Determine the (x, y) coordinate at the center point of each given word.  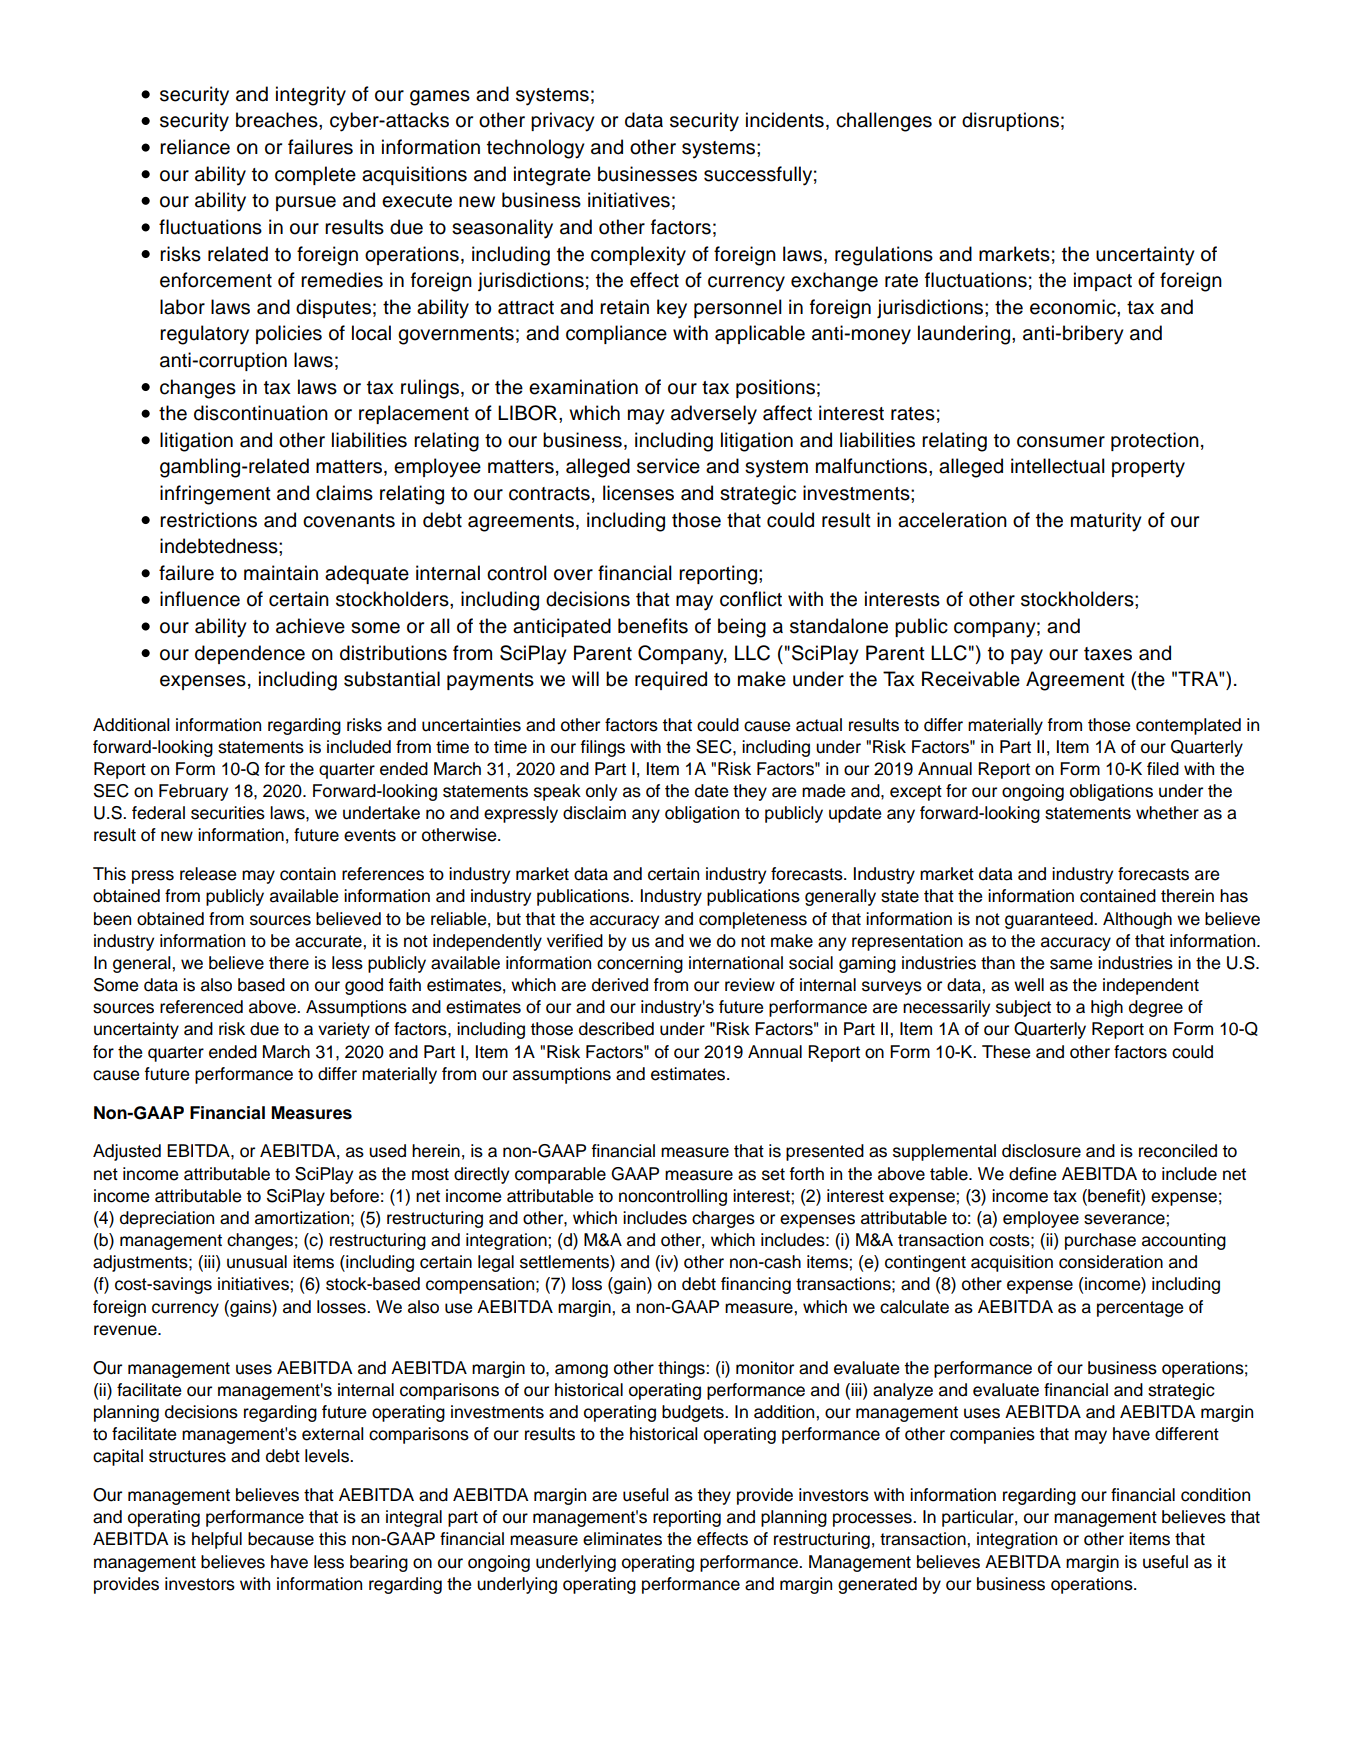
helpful (217, 1540)
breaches (278, 120)
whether (1167, 813)
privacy (563, 122)
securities (228, 813)
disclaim (594, 813)
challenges (884, 122)
